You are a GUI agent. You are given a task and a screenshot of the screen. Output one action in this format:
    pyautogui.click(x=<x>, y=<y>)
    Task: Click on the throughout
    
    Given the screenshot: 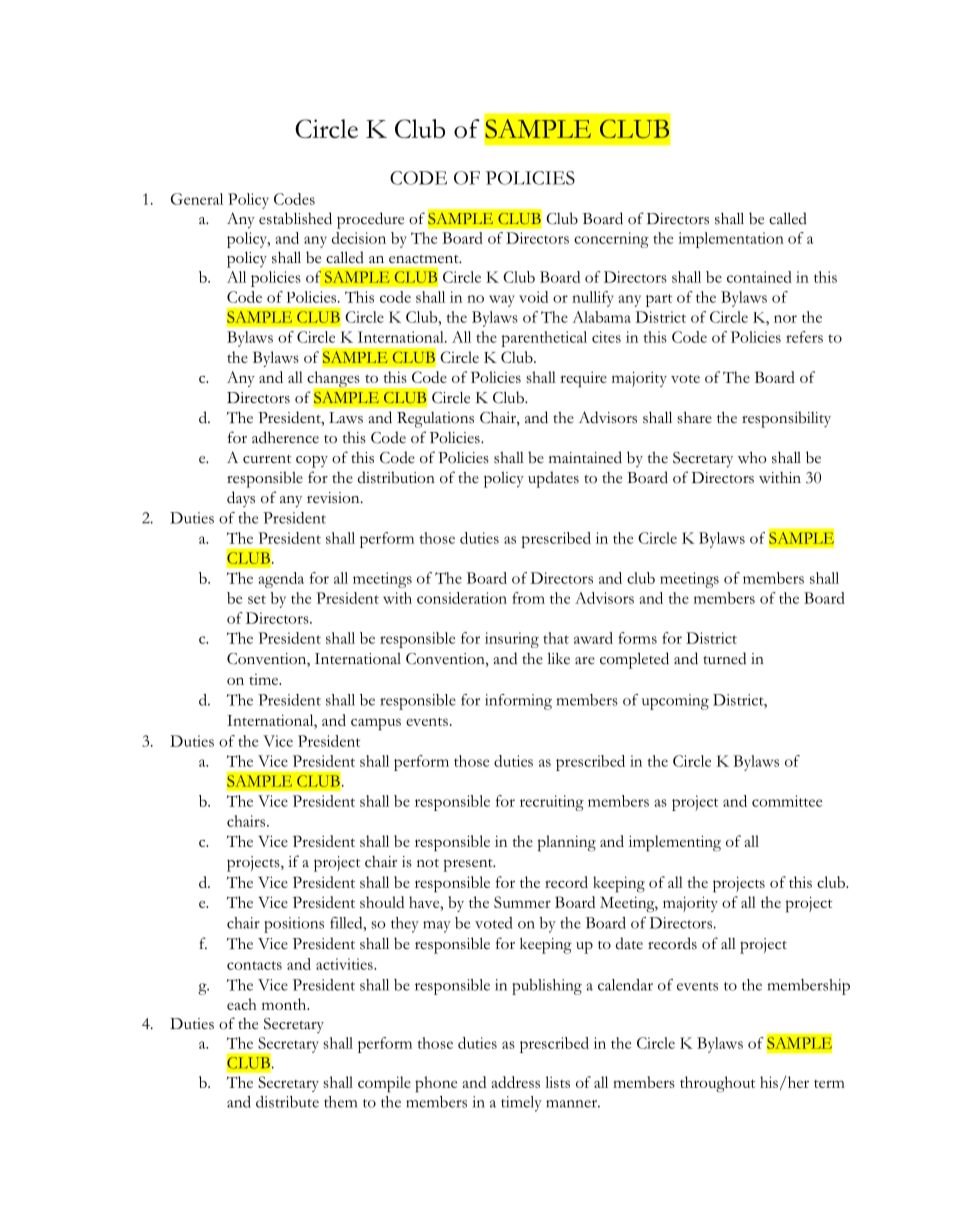 What is the action you would take?
    pyautogui.click(x=717, y=1084)
